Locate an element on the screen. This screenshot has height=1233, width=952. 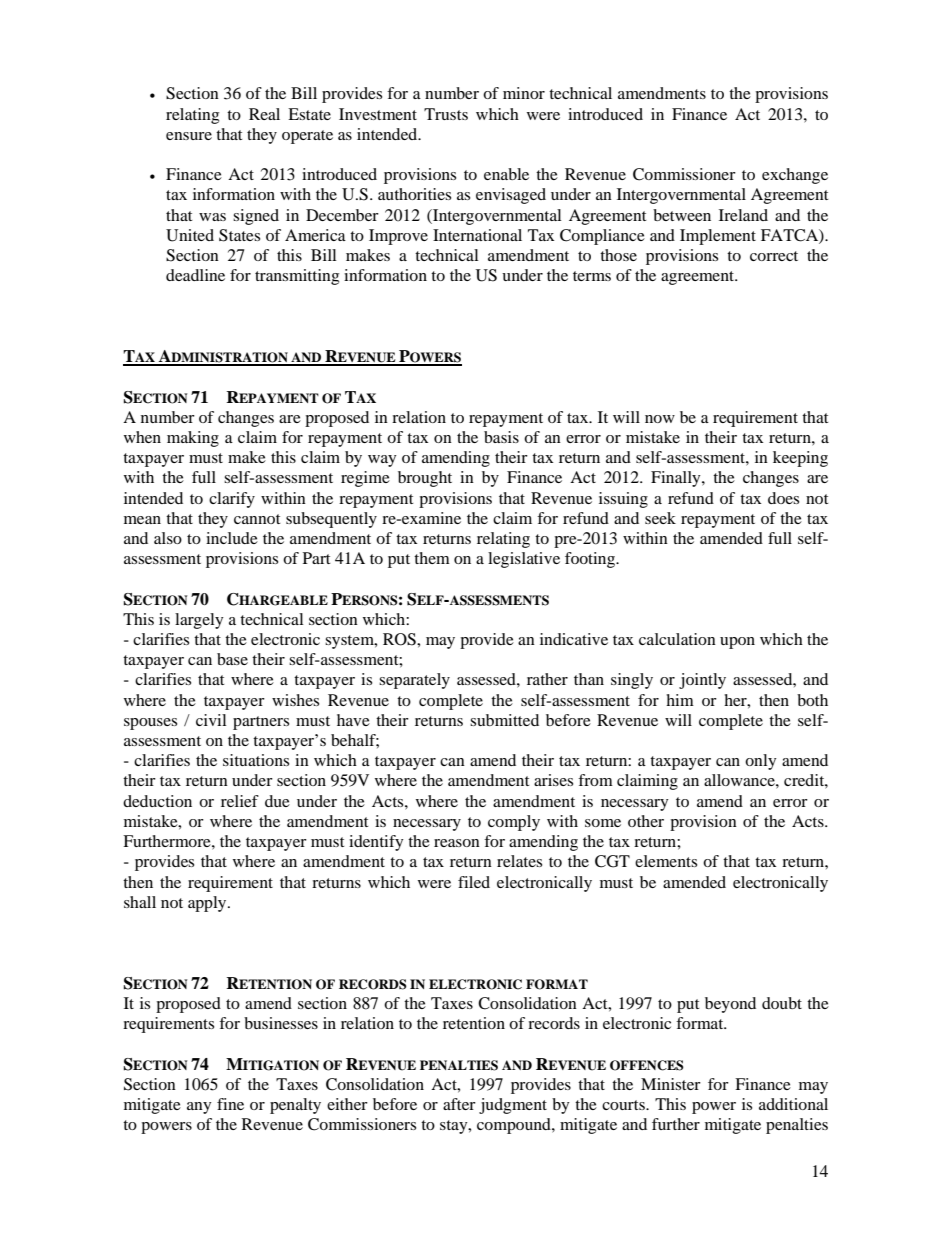
upon is located at coordinates (737, 643).
